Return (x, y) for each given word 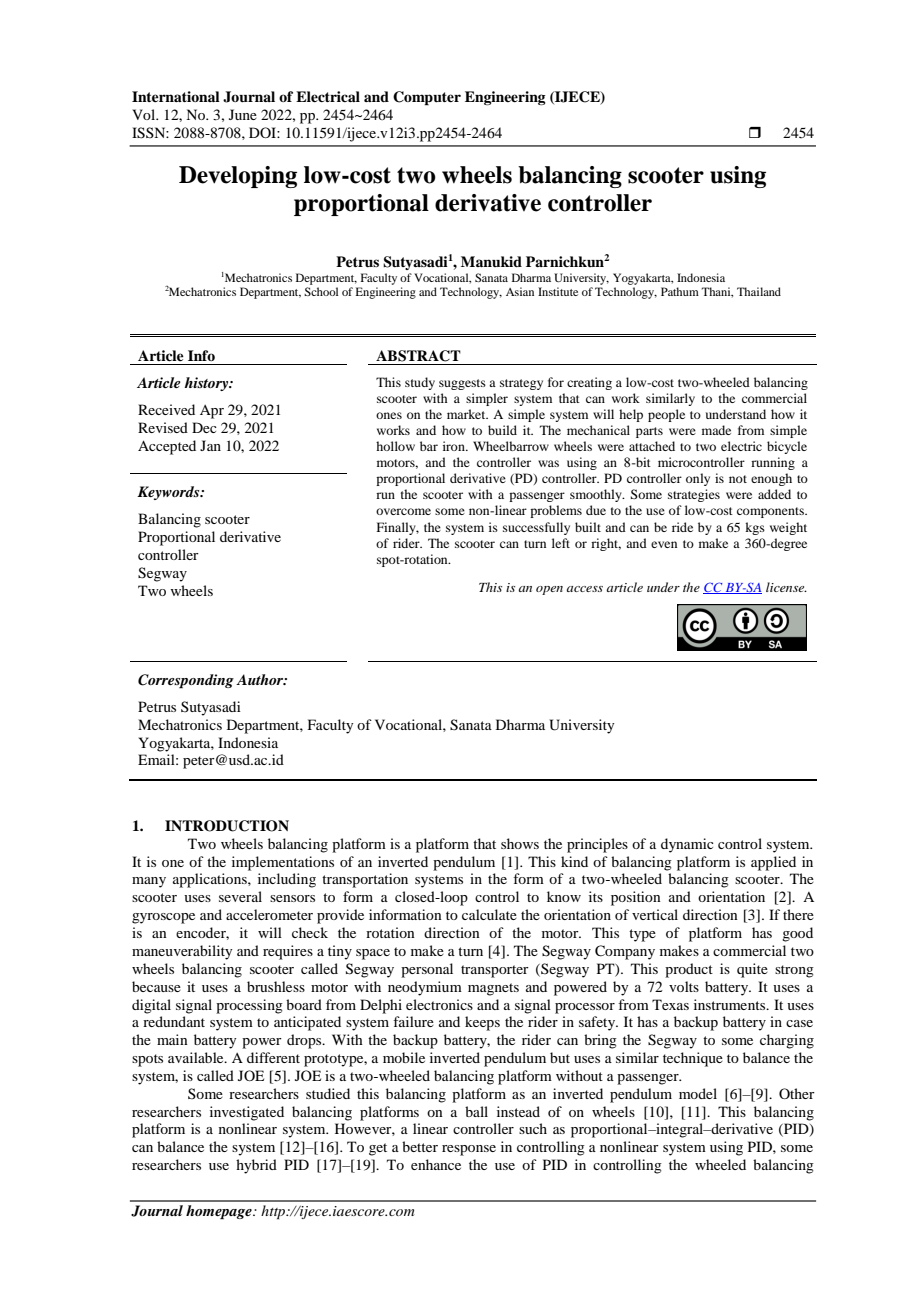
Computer (427, 98)
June (243, 114)
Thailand (759, 291)
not (738, 479)
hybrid (256, 1166)
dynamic (687, 845)
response (469, 1150)
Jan (210, 445)
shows (520, 843)
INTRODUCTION (227, 826)
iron (455, 446)
